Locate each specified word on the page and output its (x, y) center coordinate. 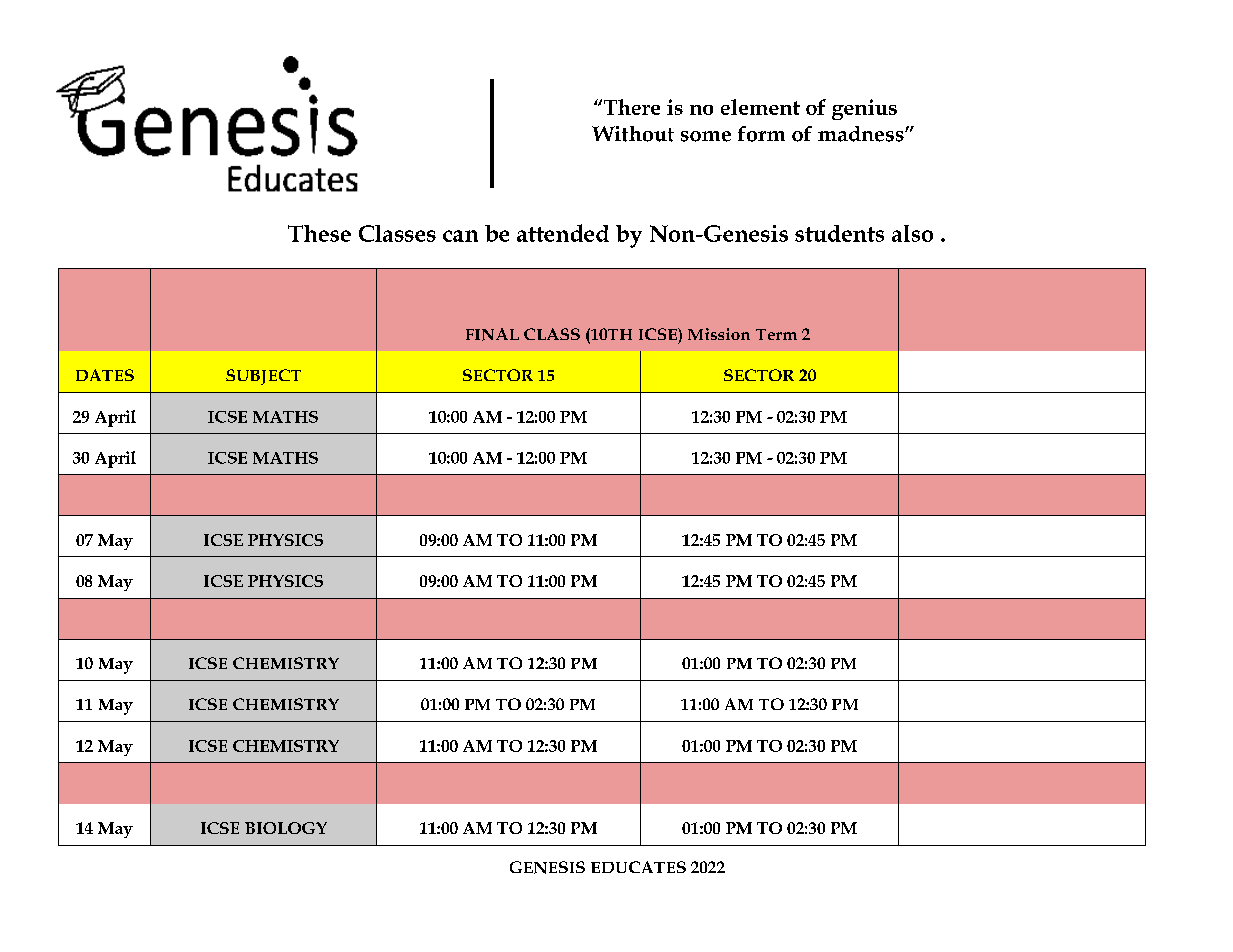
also (912, 233)
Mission (719, 334)
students (839, 233)
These (319, 233)
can (460, 236)
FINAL (492, 334)
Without (633, 134)
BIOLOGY (286, 828)
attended (563, 233)
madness (862, 134)
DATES (105, 375)
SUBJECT (263, 377)
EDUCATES (638, 867)
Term (776, 334)
